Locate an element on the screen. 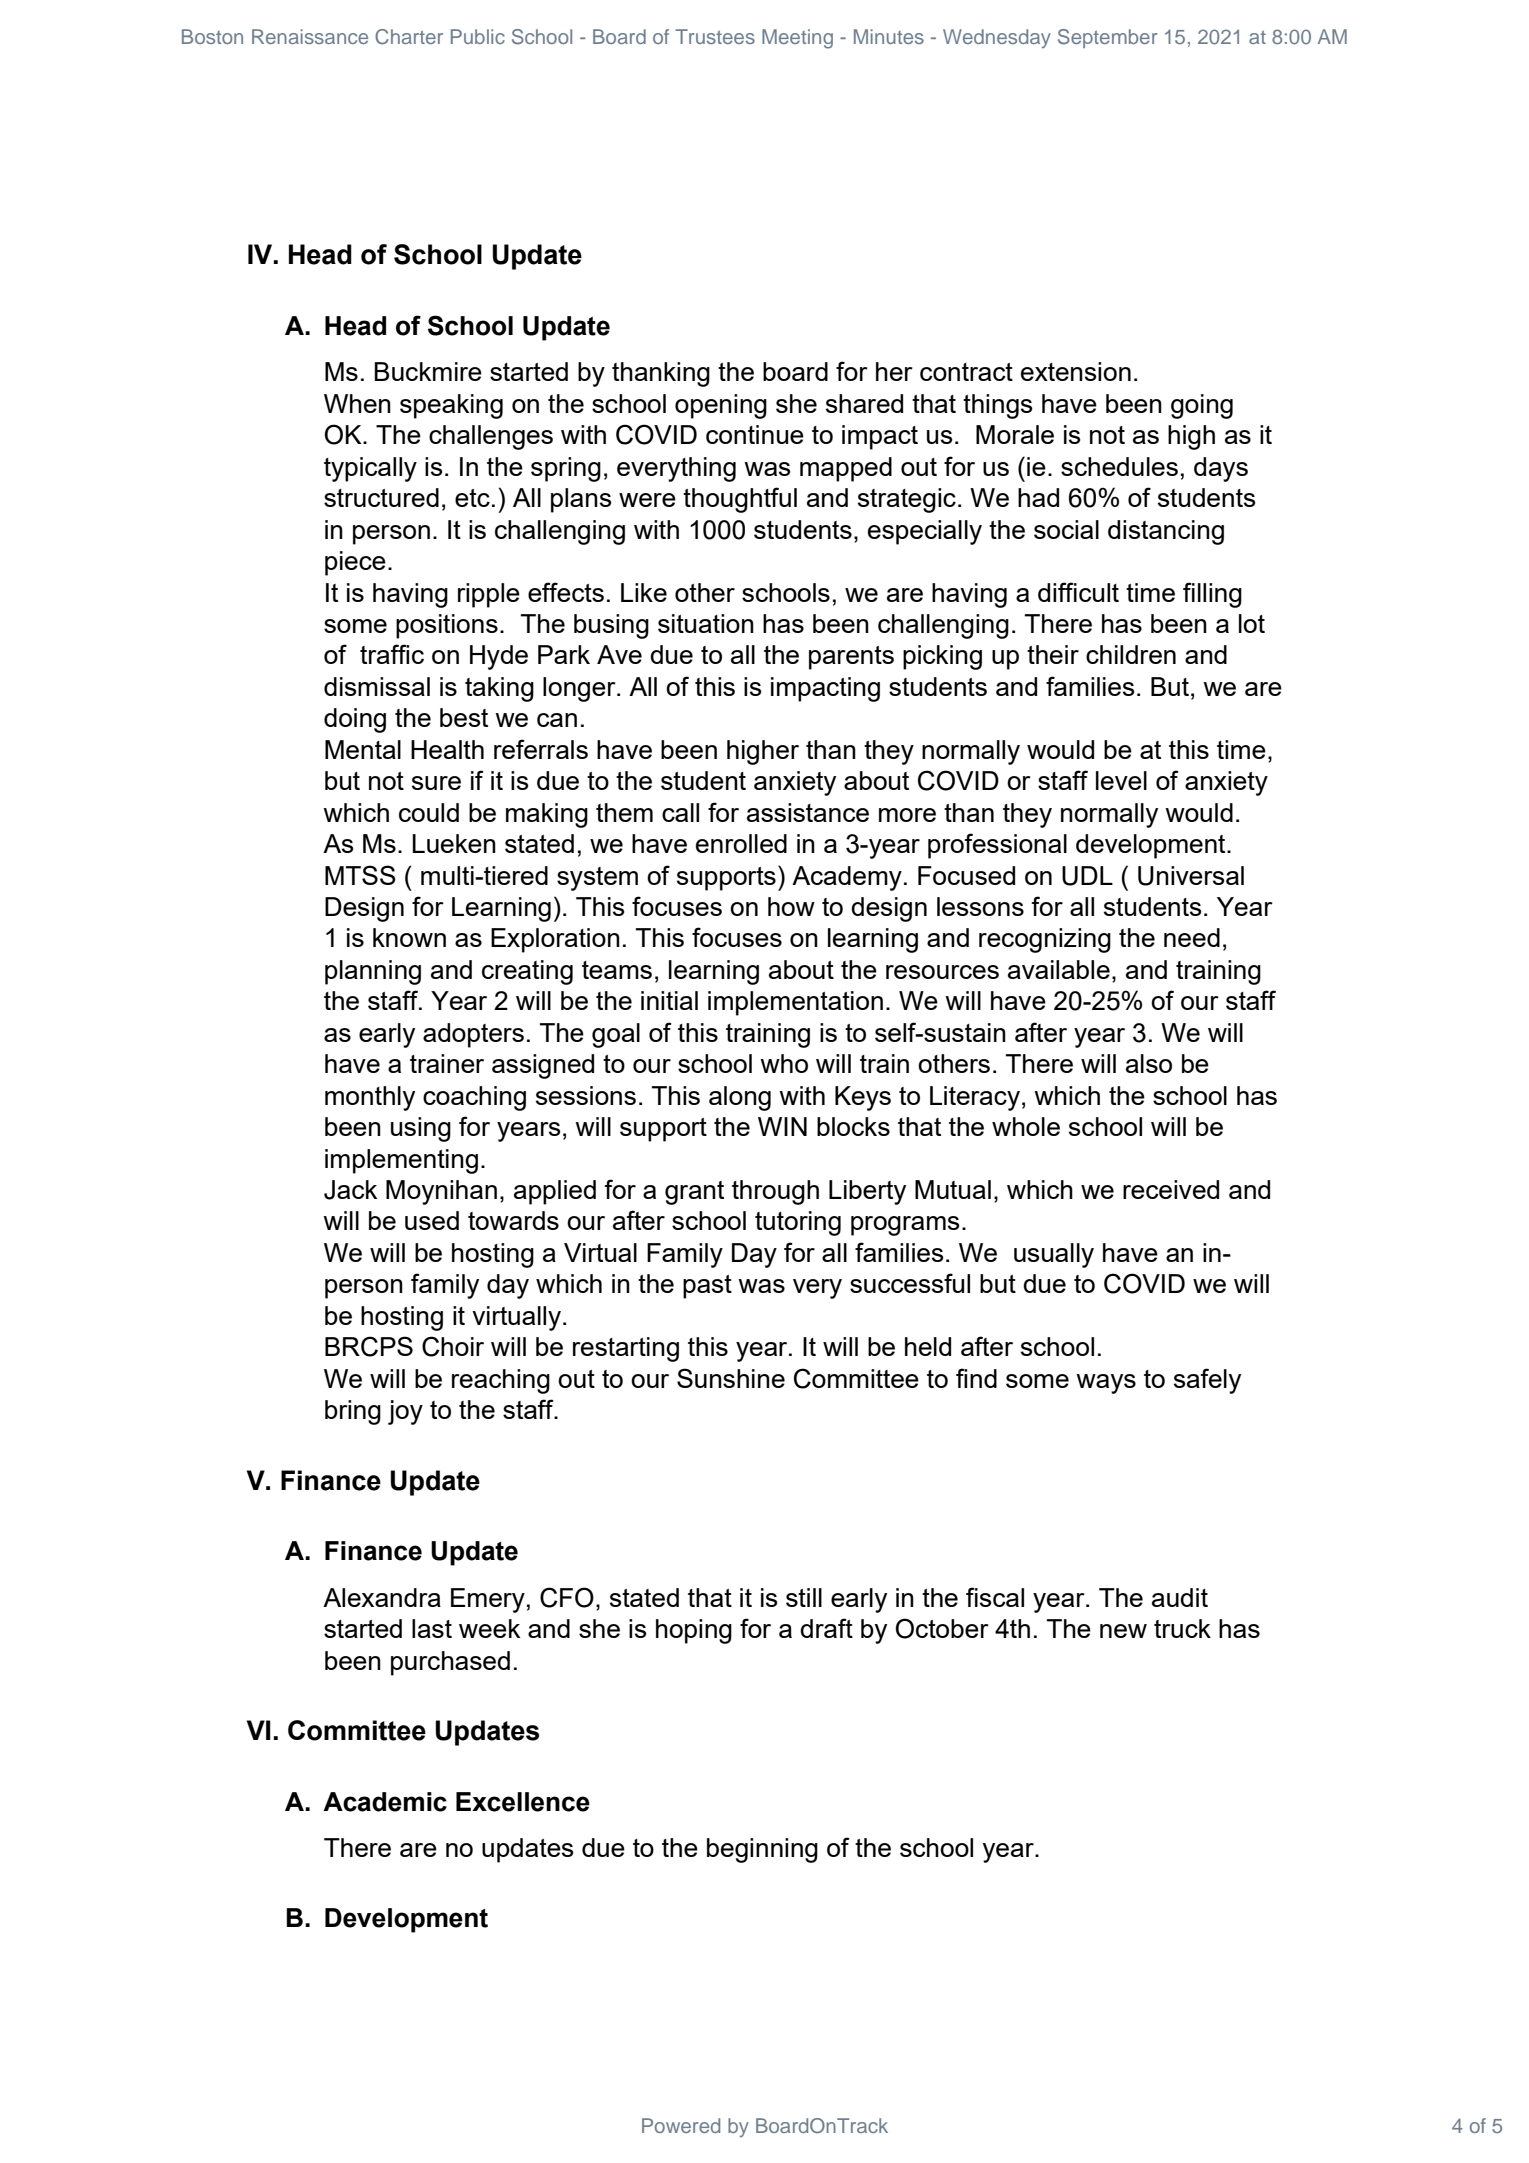  September is located at coordinates (1107, 38).
